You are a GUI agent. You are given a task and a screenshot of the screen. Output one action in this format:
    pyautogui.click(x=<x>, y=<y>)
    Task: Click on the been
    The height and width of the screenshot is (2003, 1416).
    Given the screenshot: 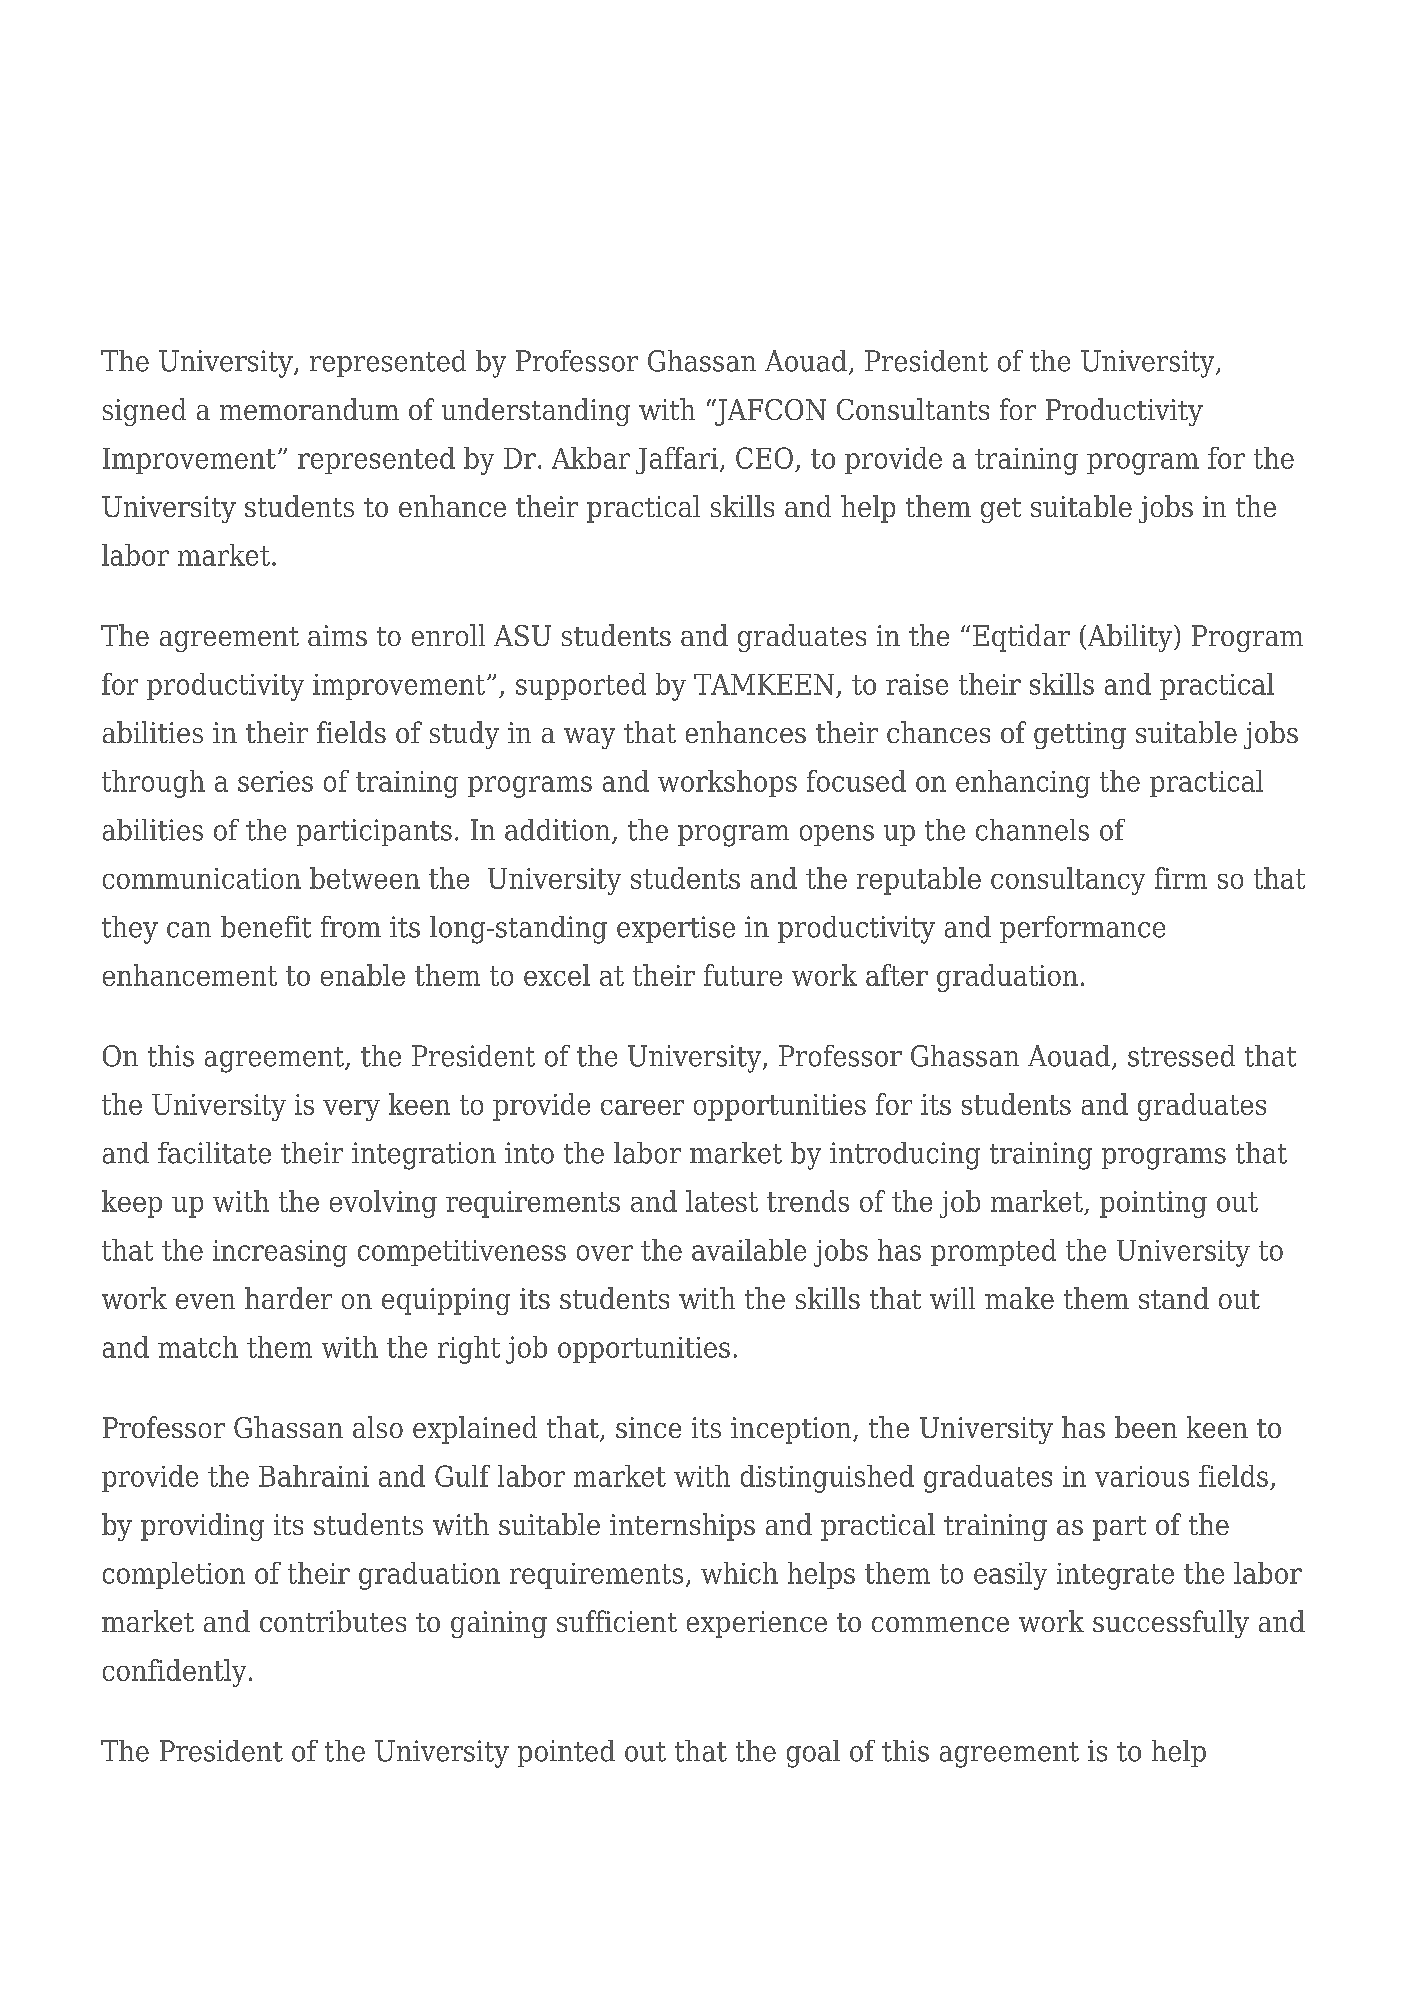 What is the action you would take?
    pyautogui.click(x=1146, y=1427)
